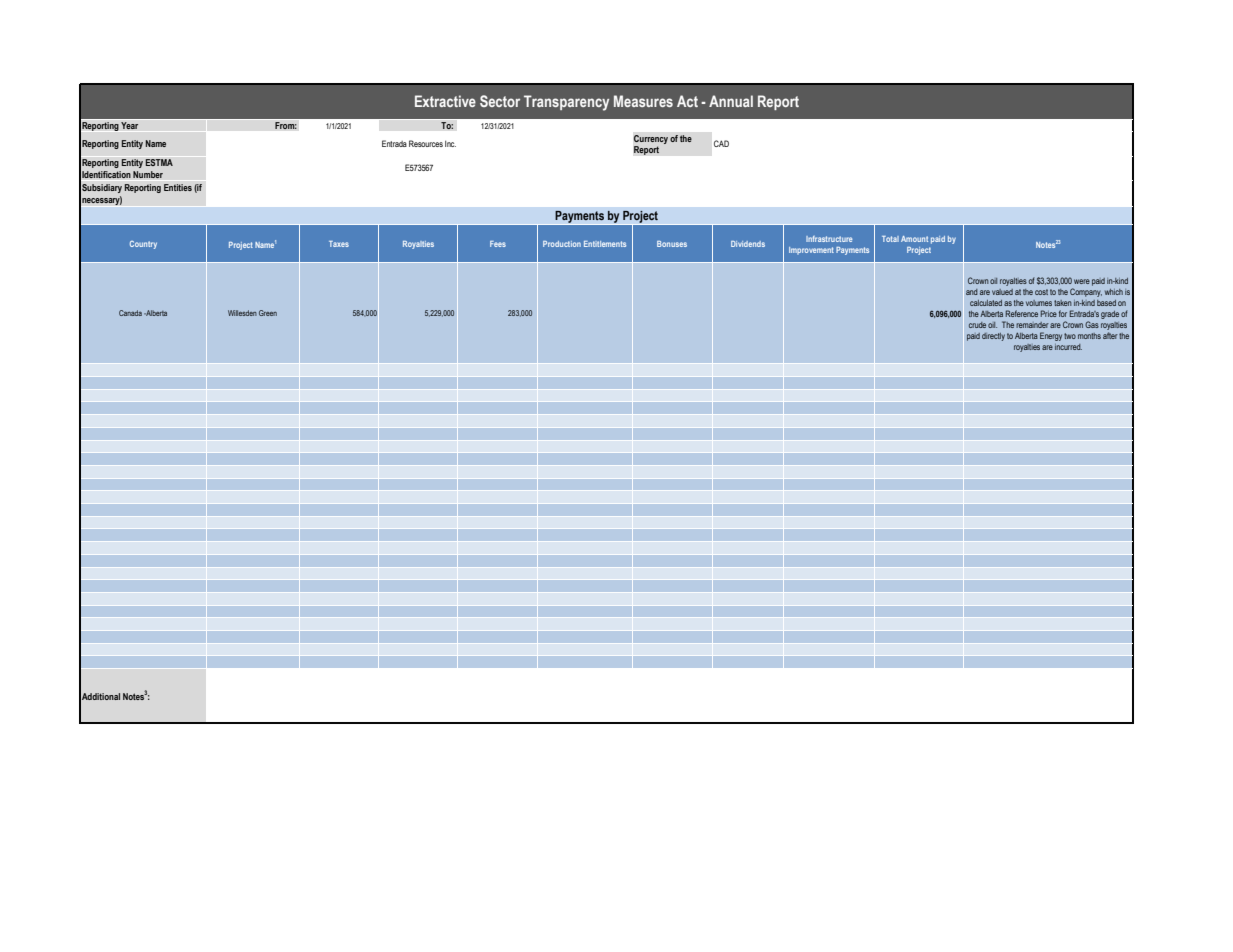 The width and height of the page is (1233, 952). Describe the element at coordinates (339, 244) in the page. I see `Taxes` at that location.
